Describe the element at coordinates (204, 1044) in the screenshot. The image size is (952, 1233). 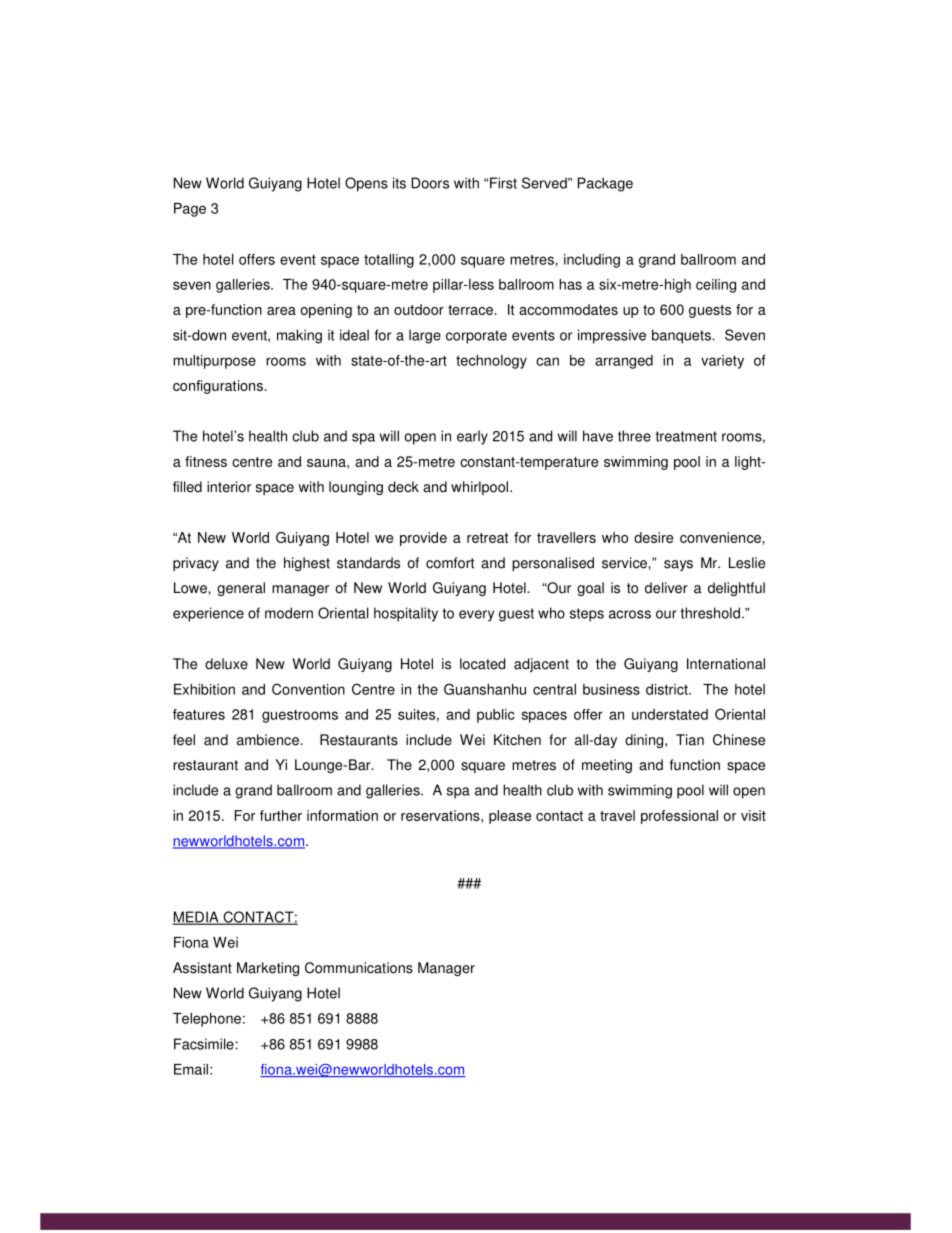
I see `Facsimile` at that location.
